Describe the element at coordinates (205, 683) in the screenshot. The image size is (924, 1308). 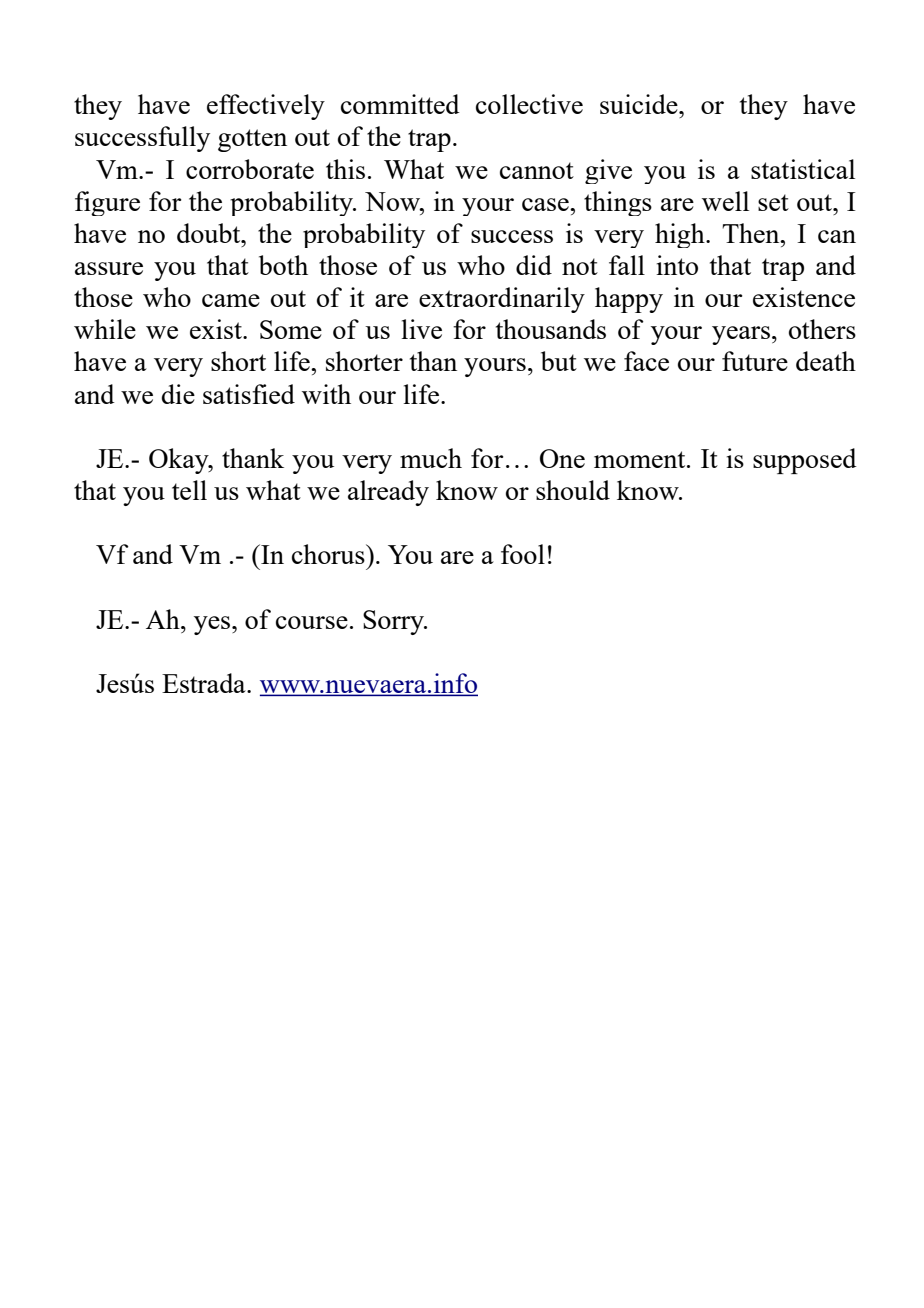
I see `Estrada` at that location.
